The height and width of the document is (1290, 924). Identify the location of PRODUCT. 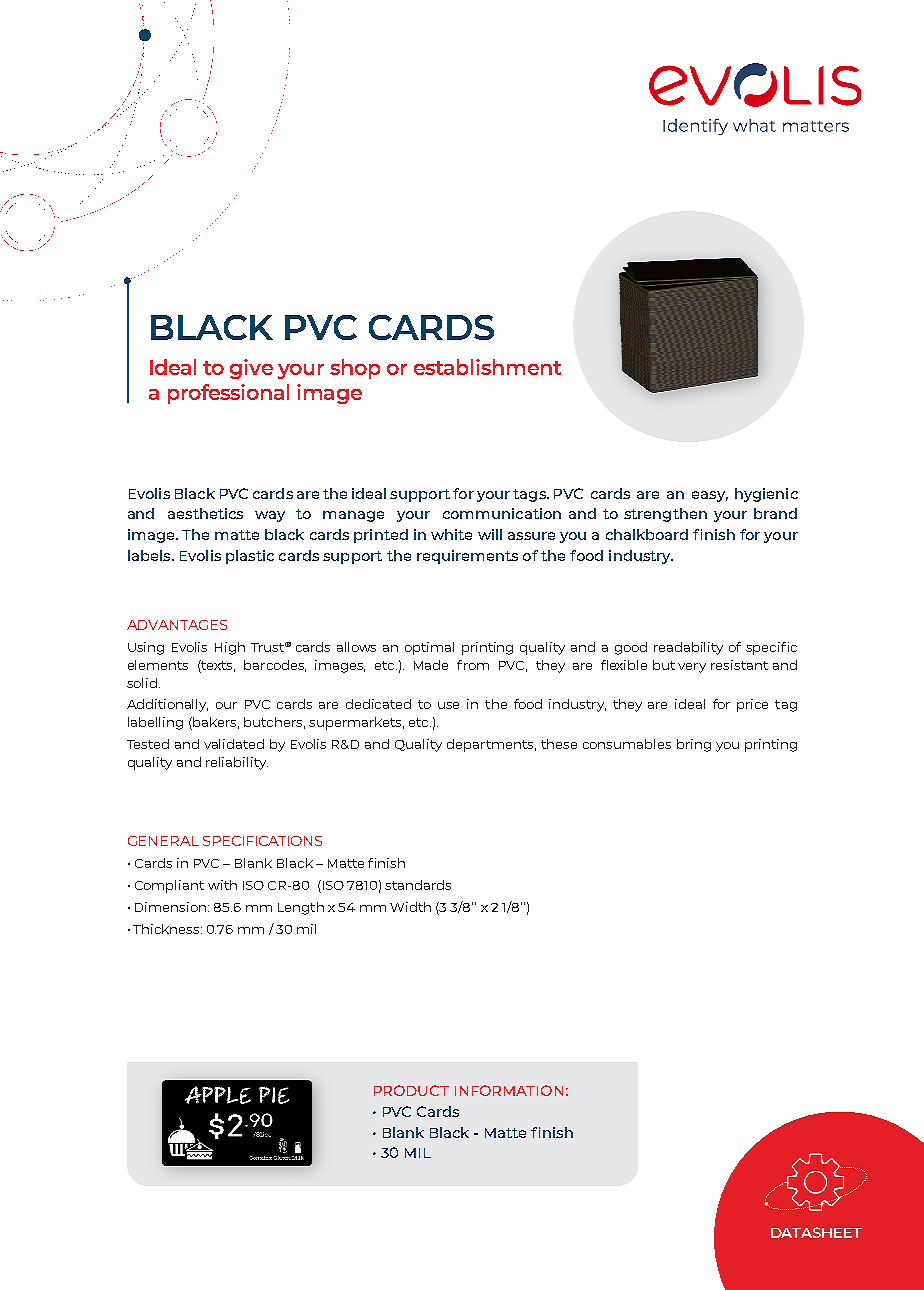
(411, 1090).
